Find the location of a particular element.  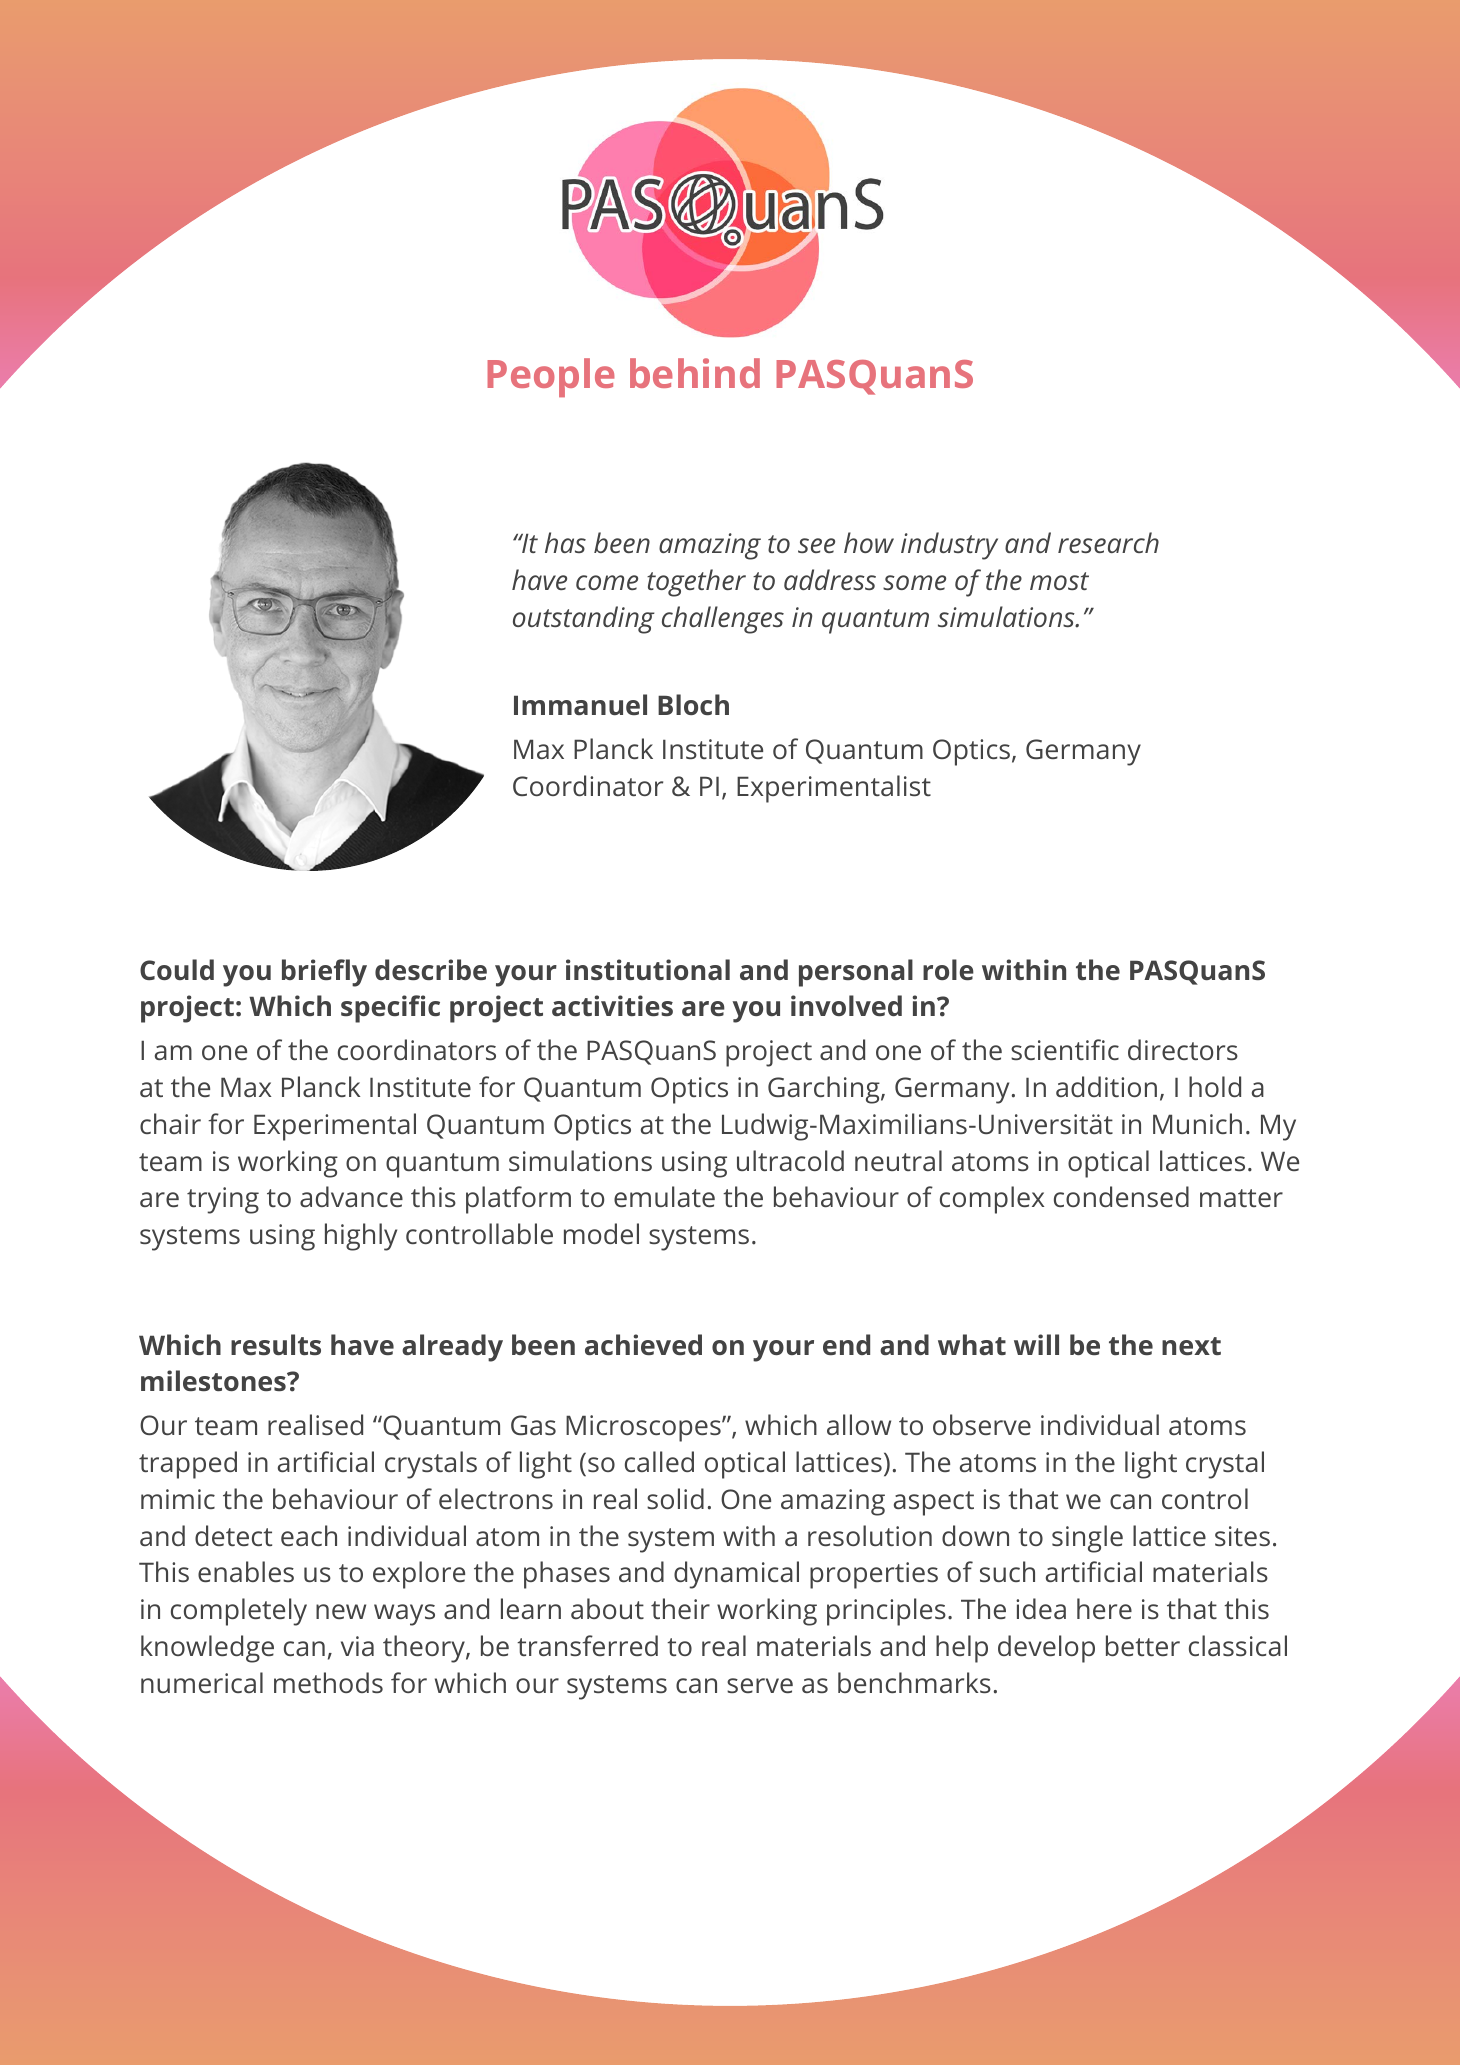

most is located at coordinates (1059, 581).
